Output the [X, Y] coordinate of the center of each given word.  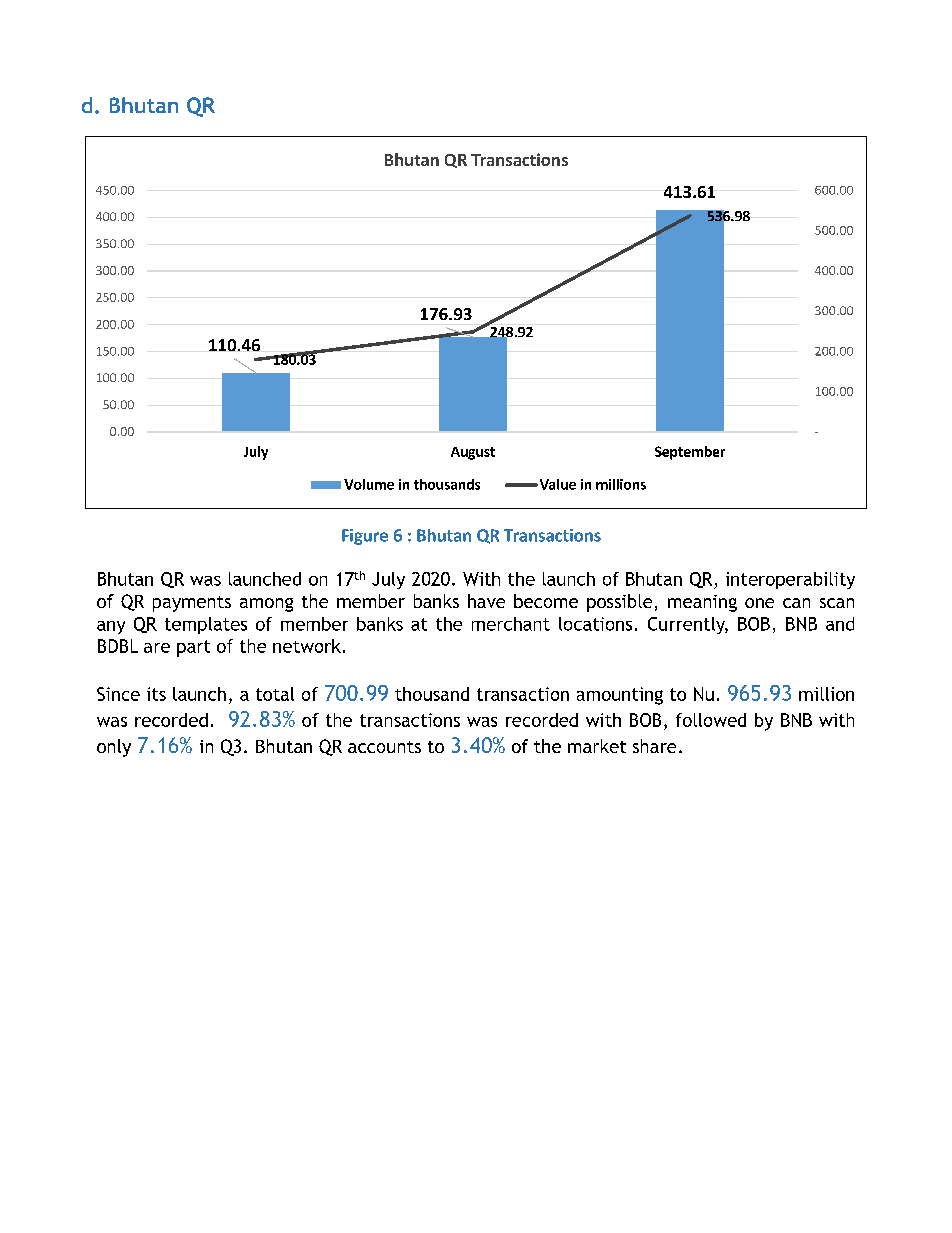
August [473, 453]
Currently [688, 625]
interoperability [790, 580]
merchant [511, 624]
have [486, 601]
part [193, 648]
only [114, 748]
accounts [384, 747]
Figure [365, 537]
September [690, 453]
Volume [369, 484]
